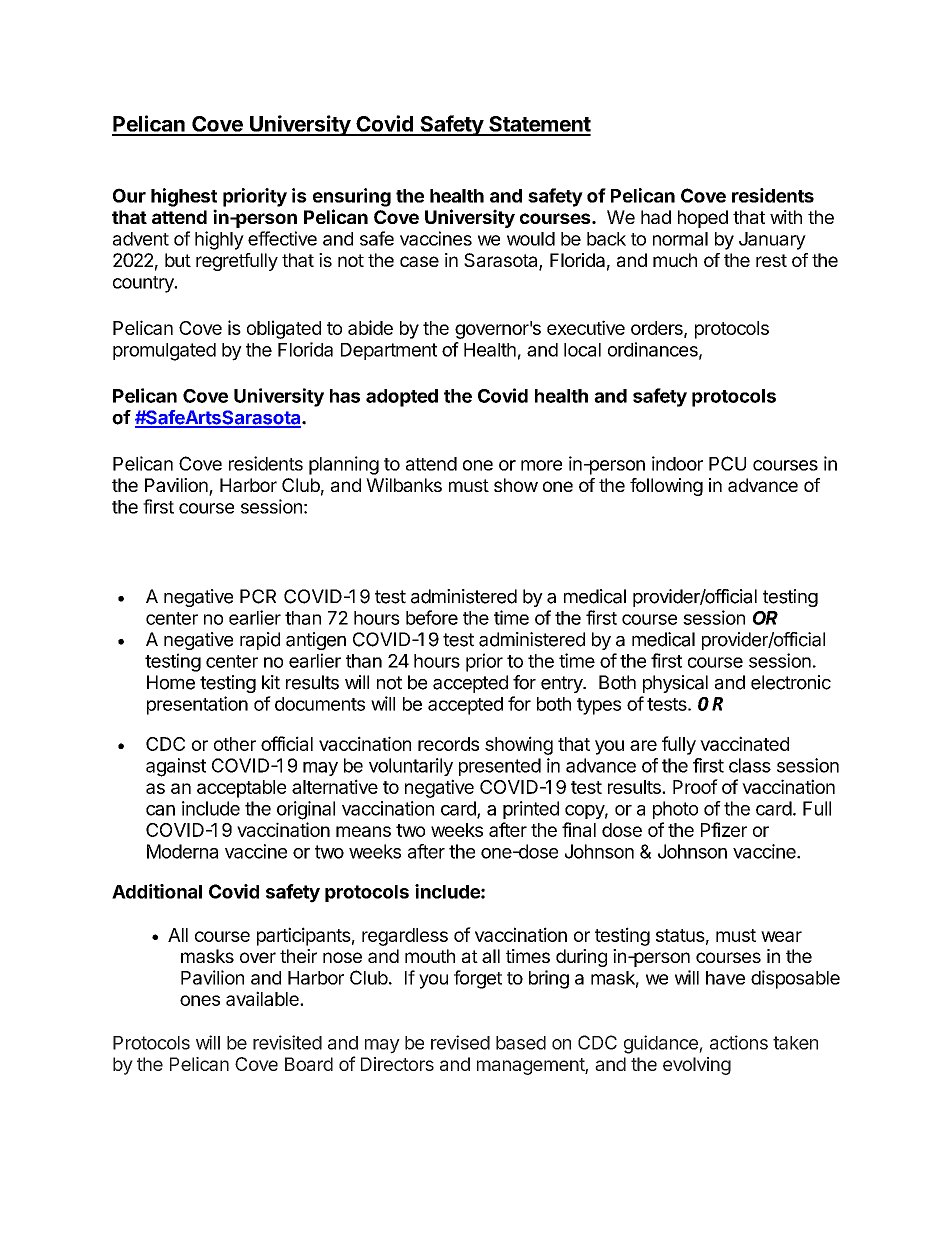 Image resolution: width=952 pixels, height=1233 pixels. I want to click on rapid, so click(260, 641).
